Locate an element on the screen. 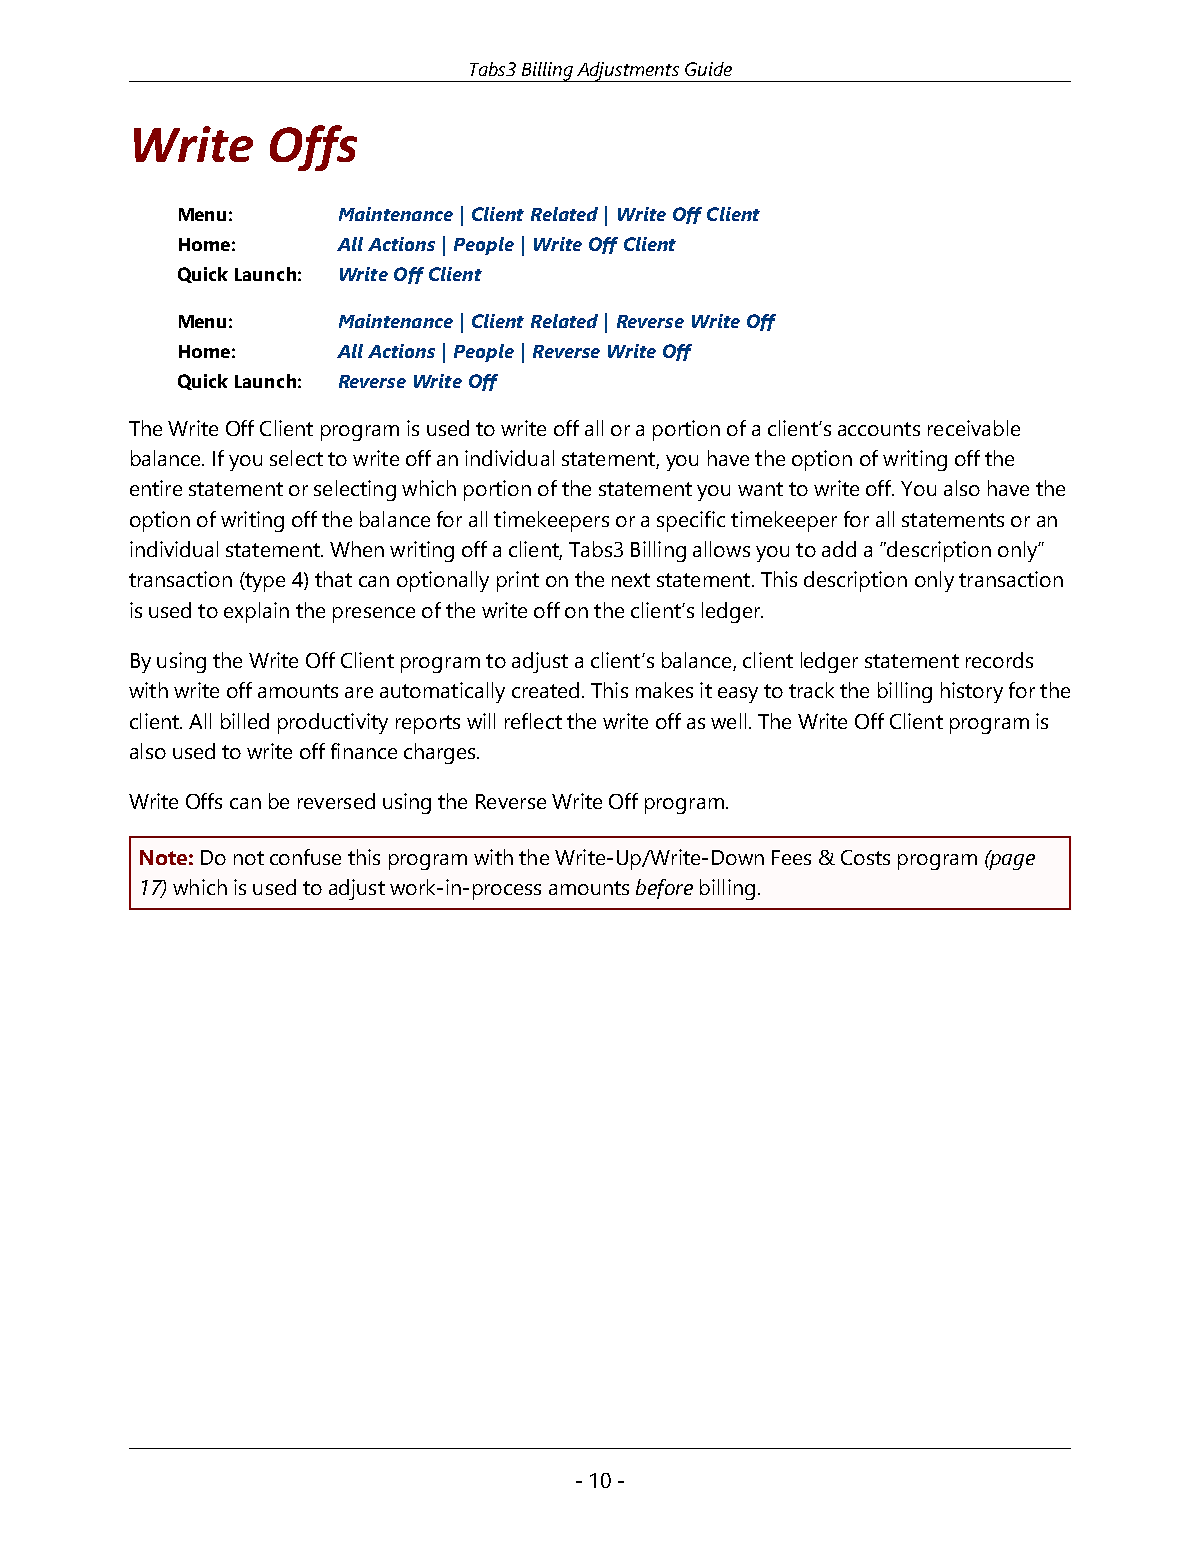  confuse is located at coordinates (305, 857).
